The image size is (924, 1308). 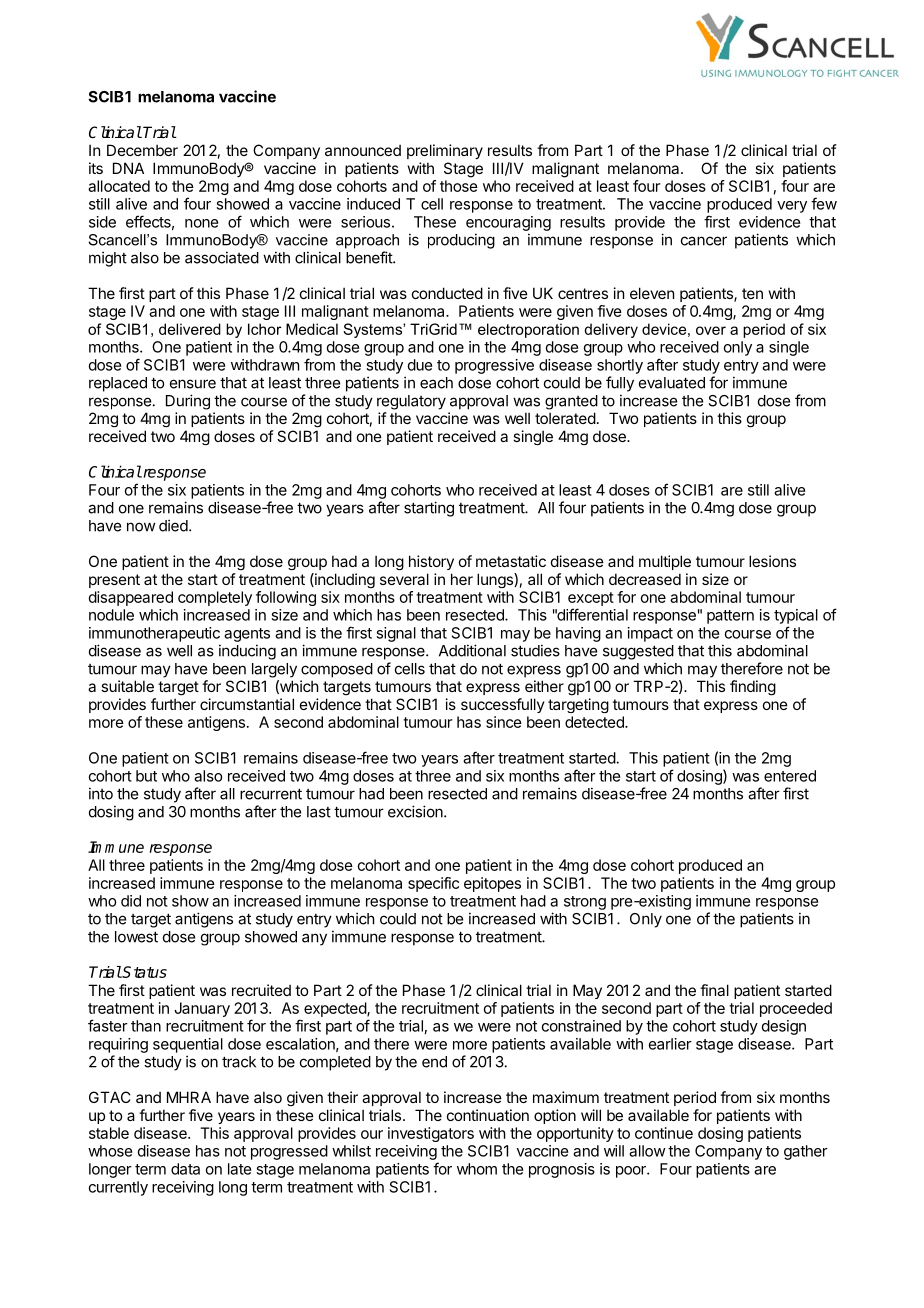 I want to click on DNA, so click(x=128, y=168).
